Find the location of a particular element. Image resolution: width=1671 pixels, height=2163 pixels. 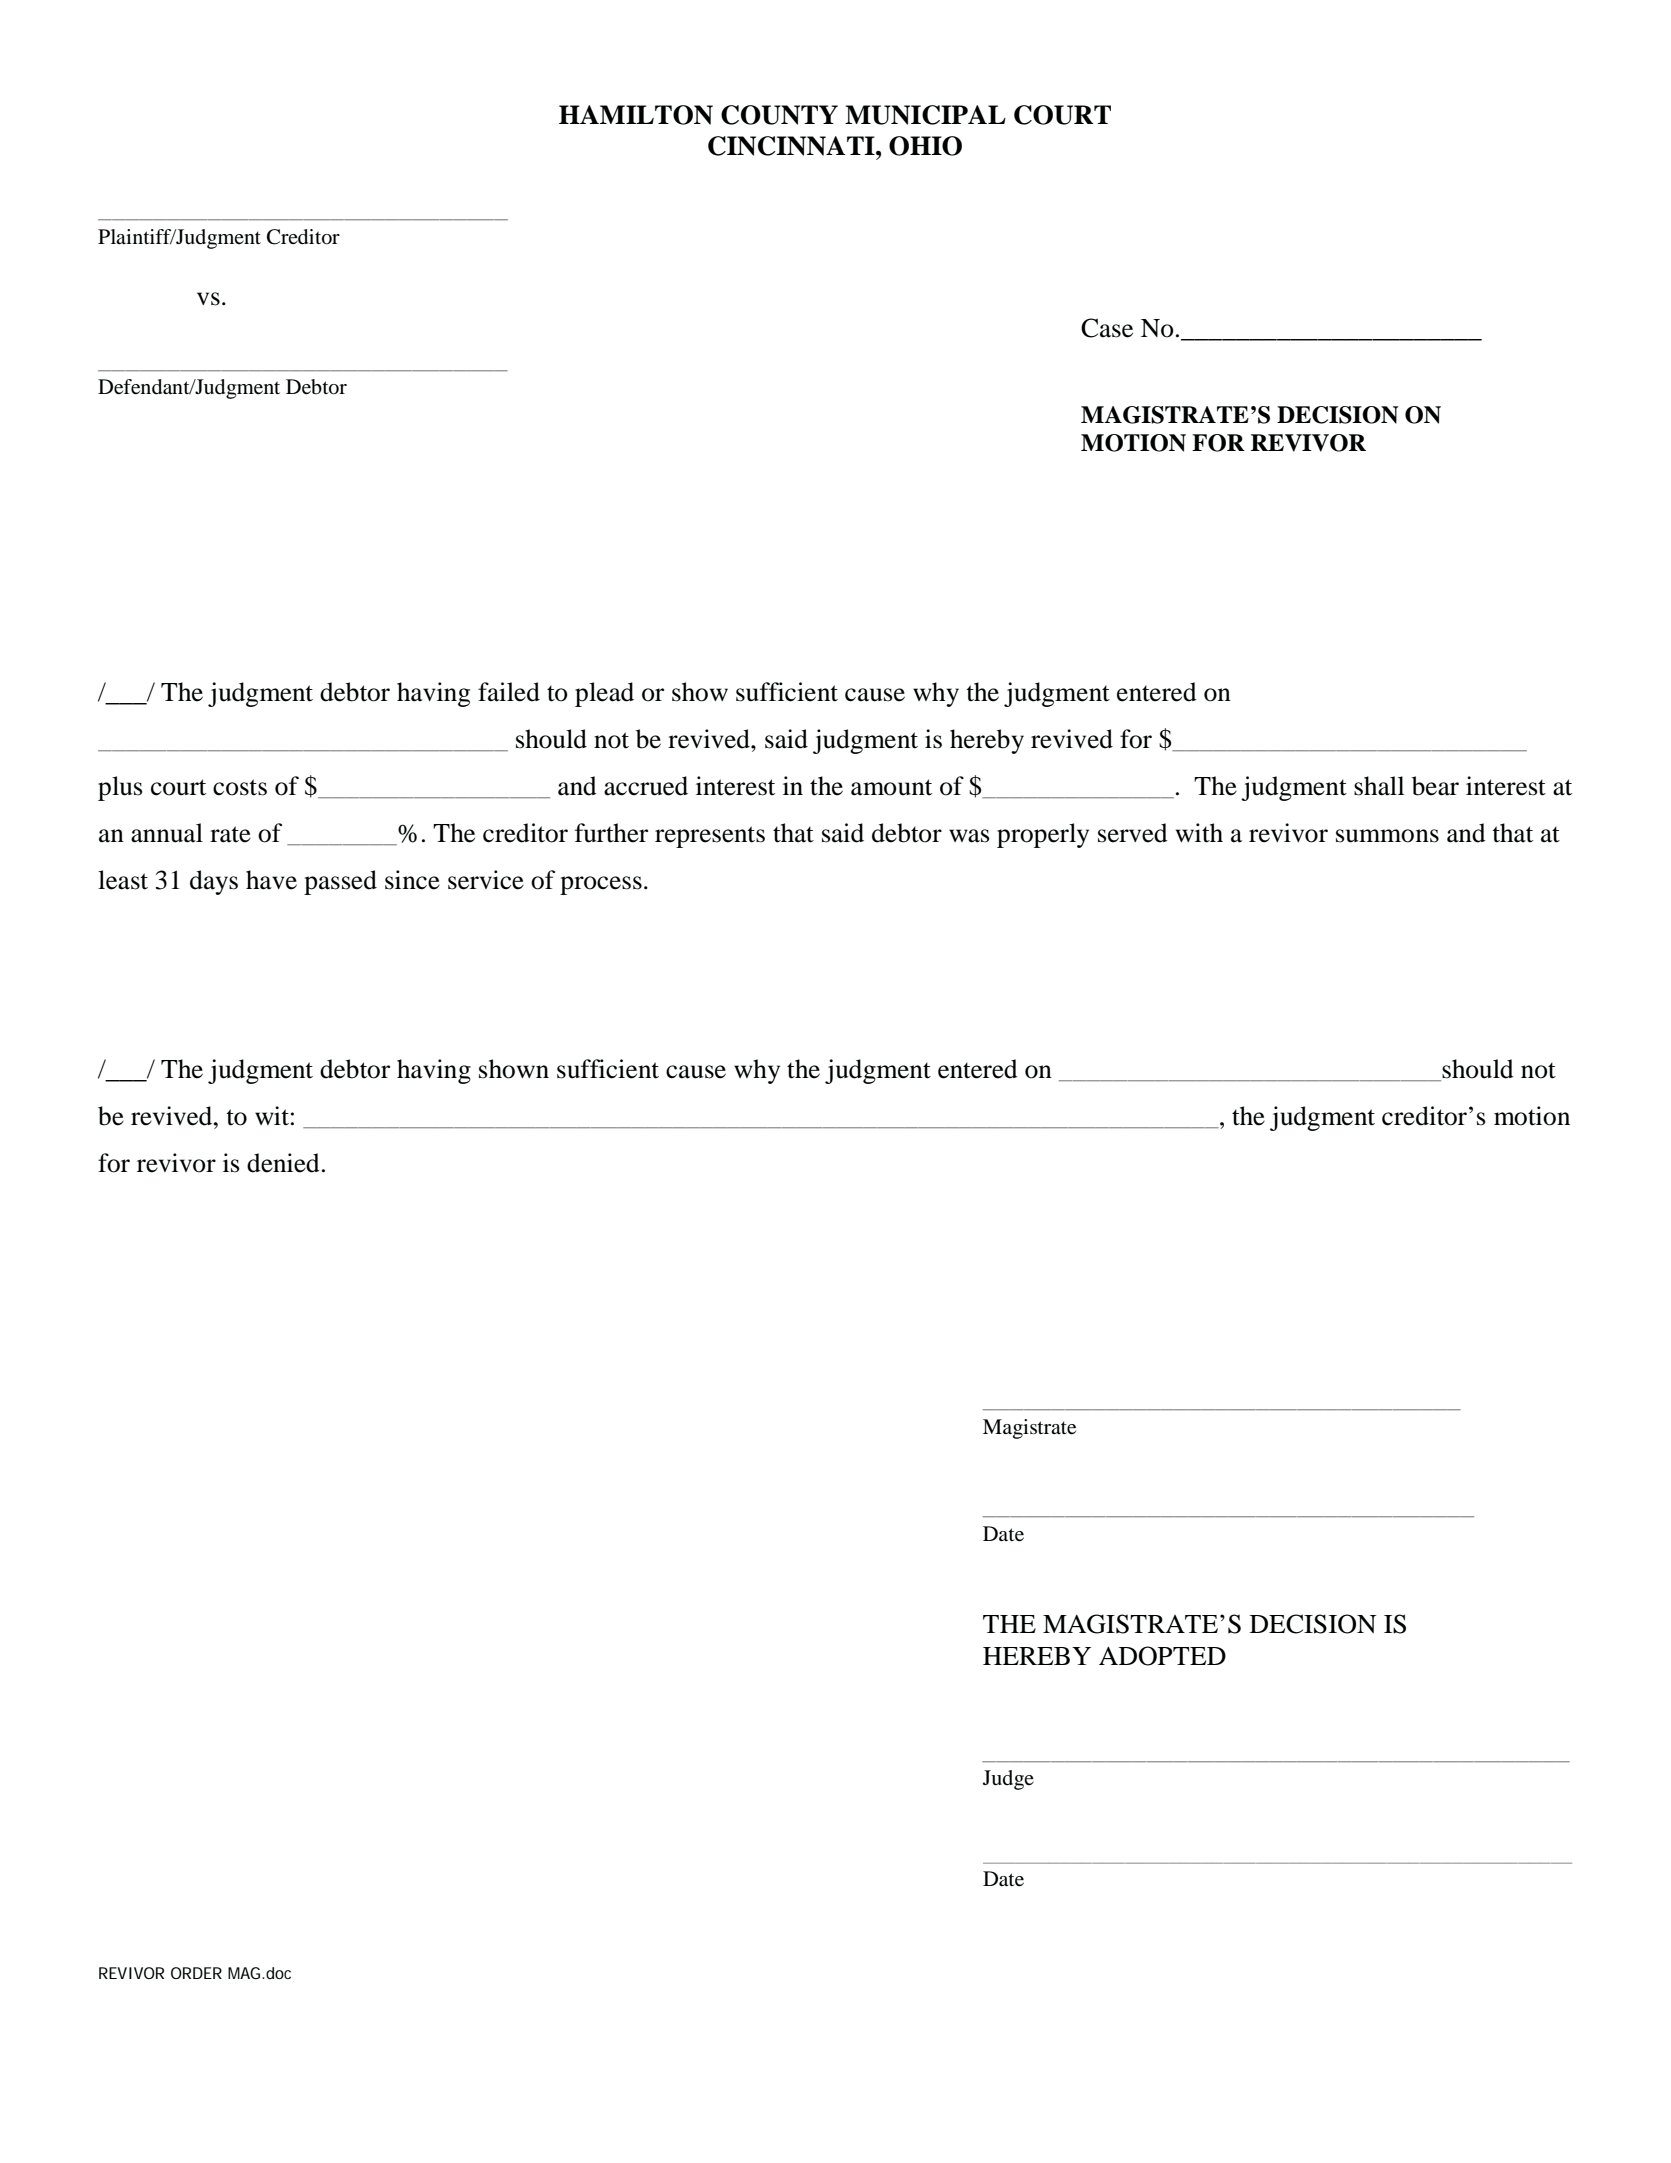

Case is located at coordinates (1107, 328).
